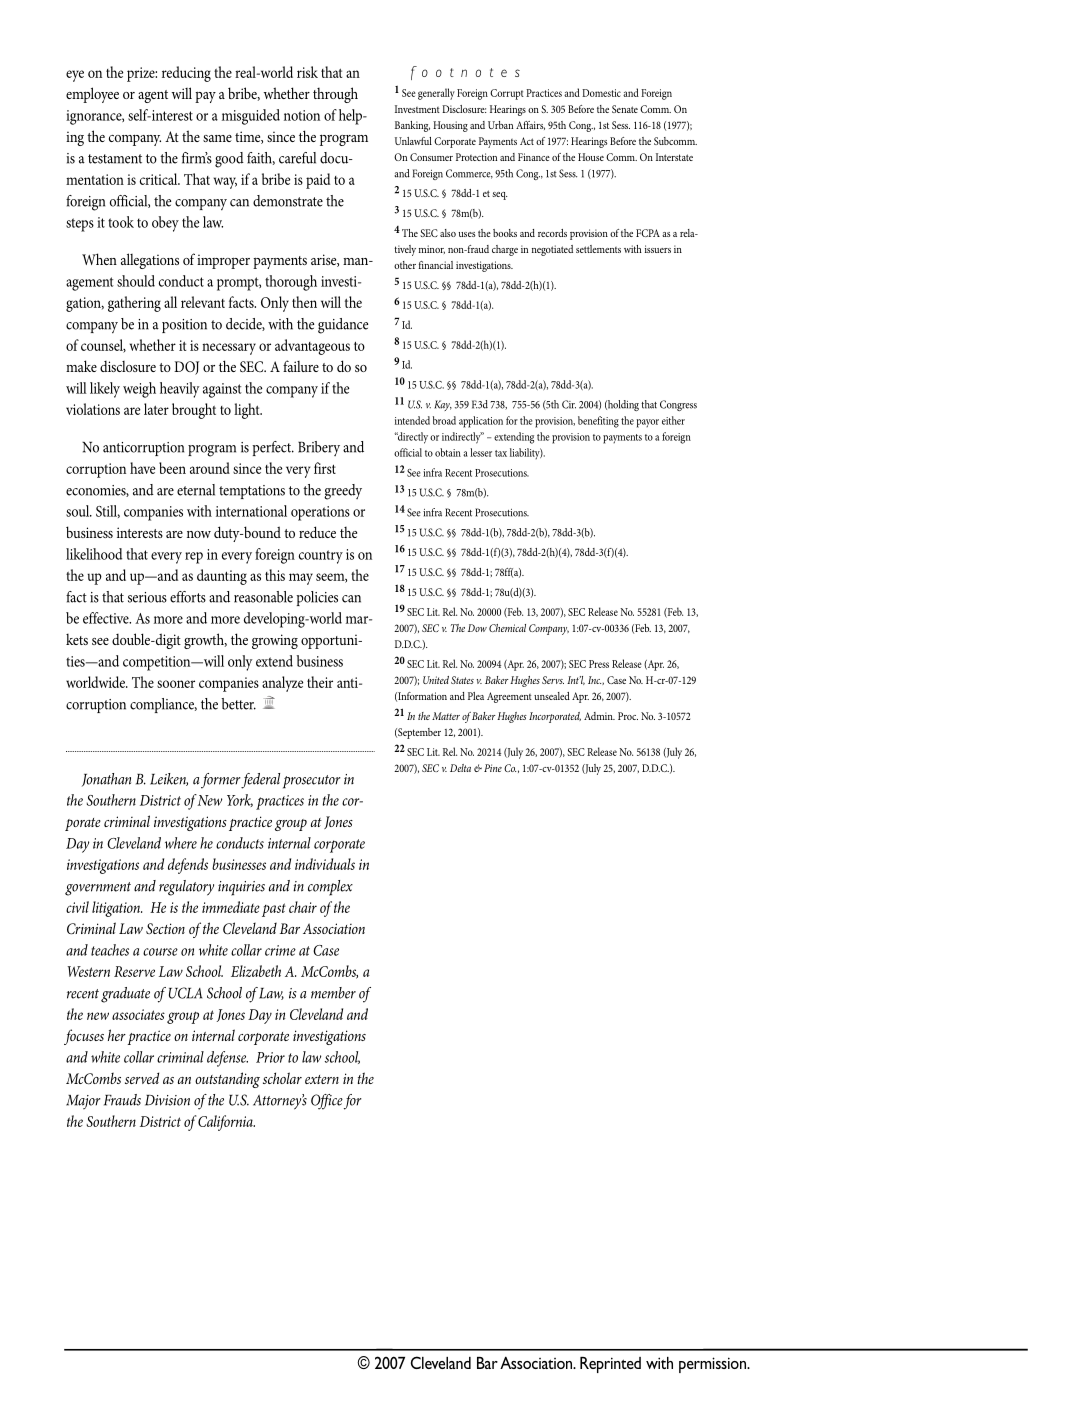 The height and width of the screenshot is (1413, 1092). What do you see at coordinates (343, 492) in the screenshot?
I see `greedy` at bounding box center [343, 492].
